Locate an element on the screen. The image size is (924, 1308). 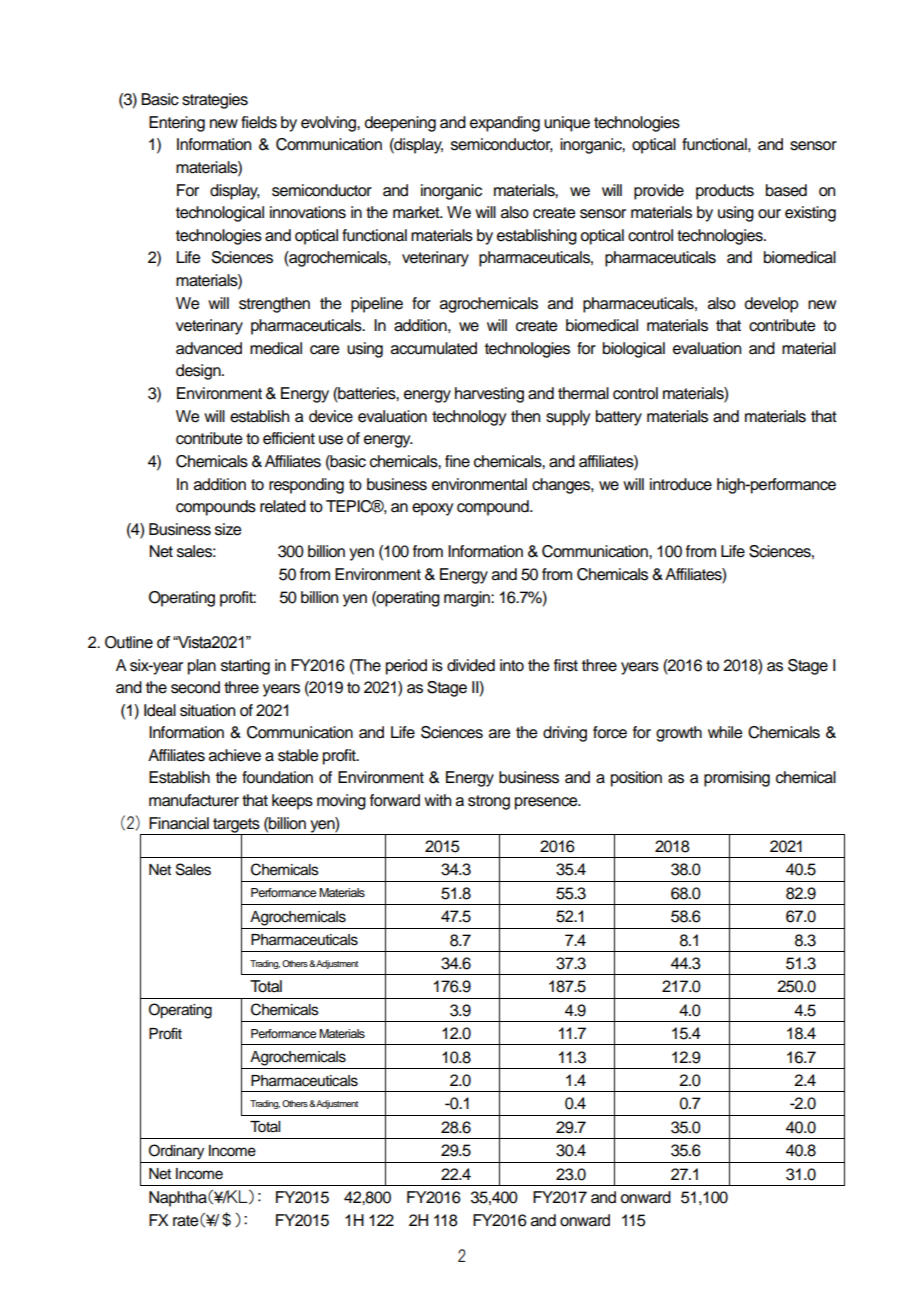
design is located at coordinates (199, 372).
